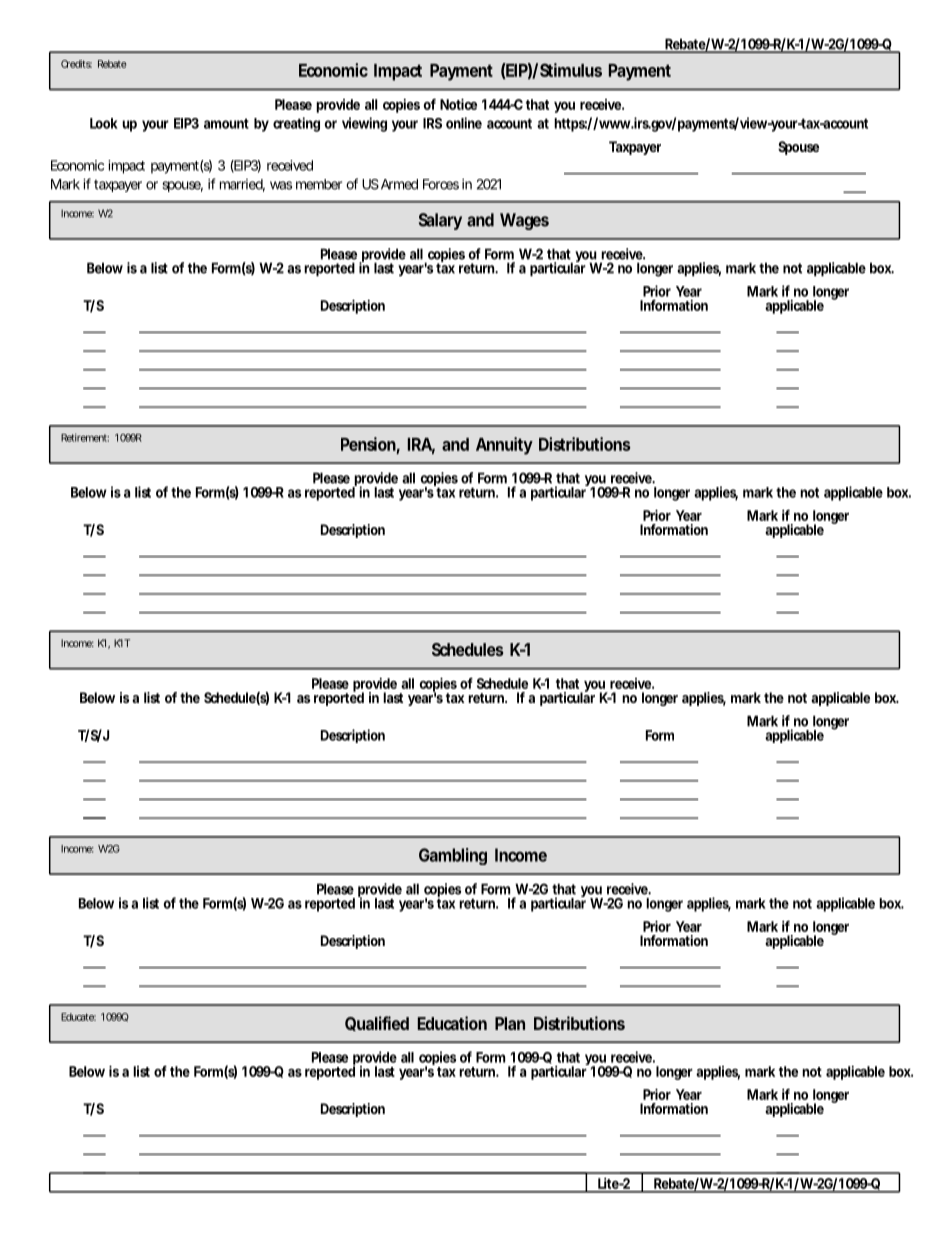 This image has height=1233, width=952. I want to click on Gambling, so click(453, 856).
